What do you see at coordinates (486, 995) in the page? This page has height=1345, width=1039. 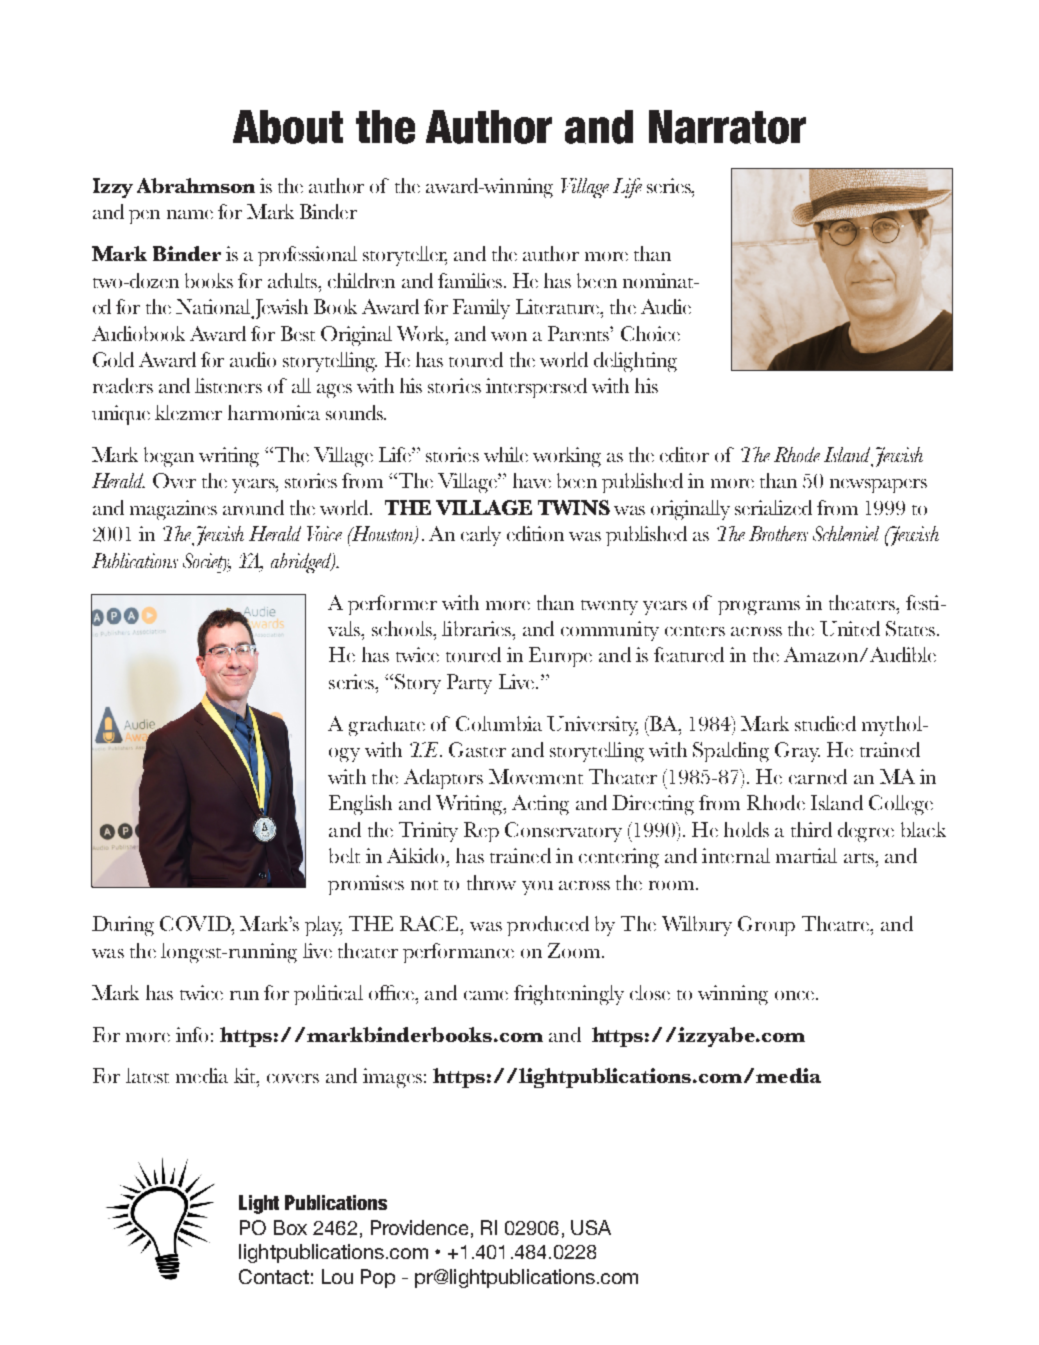 I see `came` at bounding box center [486, 995].
